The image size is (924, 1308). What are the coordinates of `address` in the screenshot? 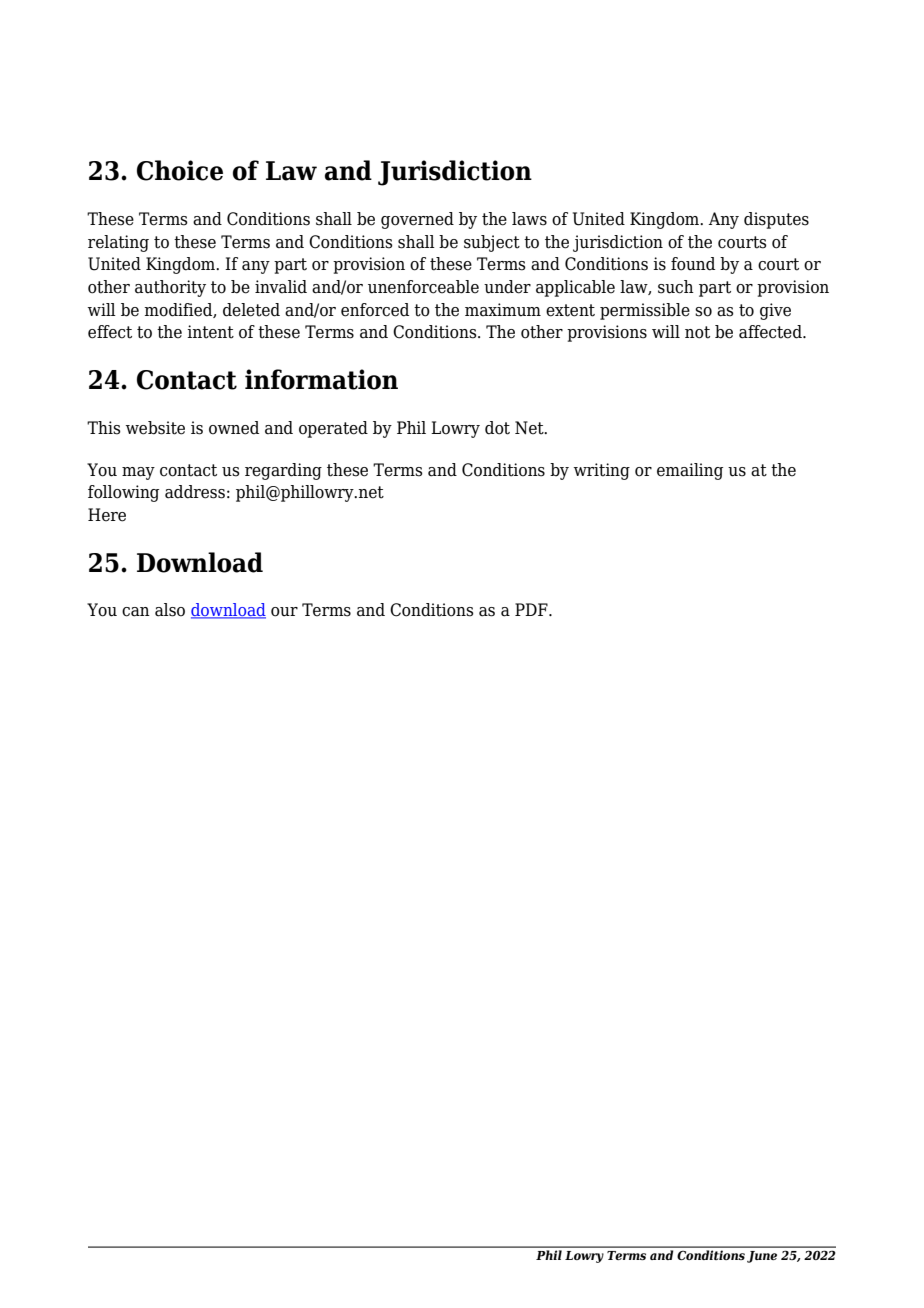 It's located at (195, 492).
